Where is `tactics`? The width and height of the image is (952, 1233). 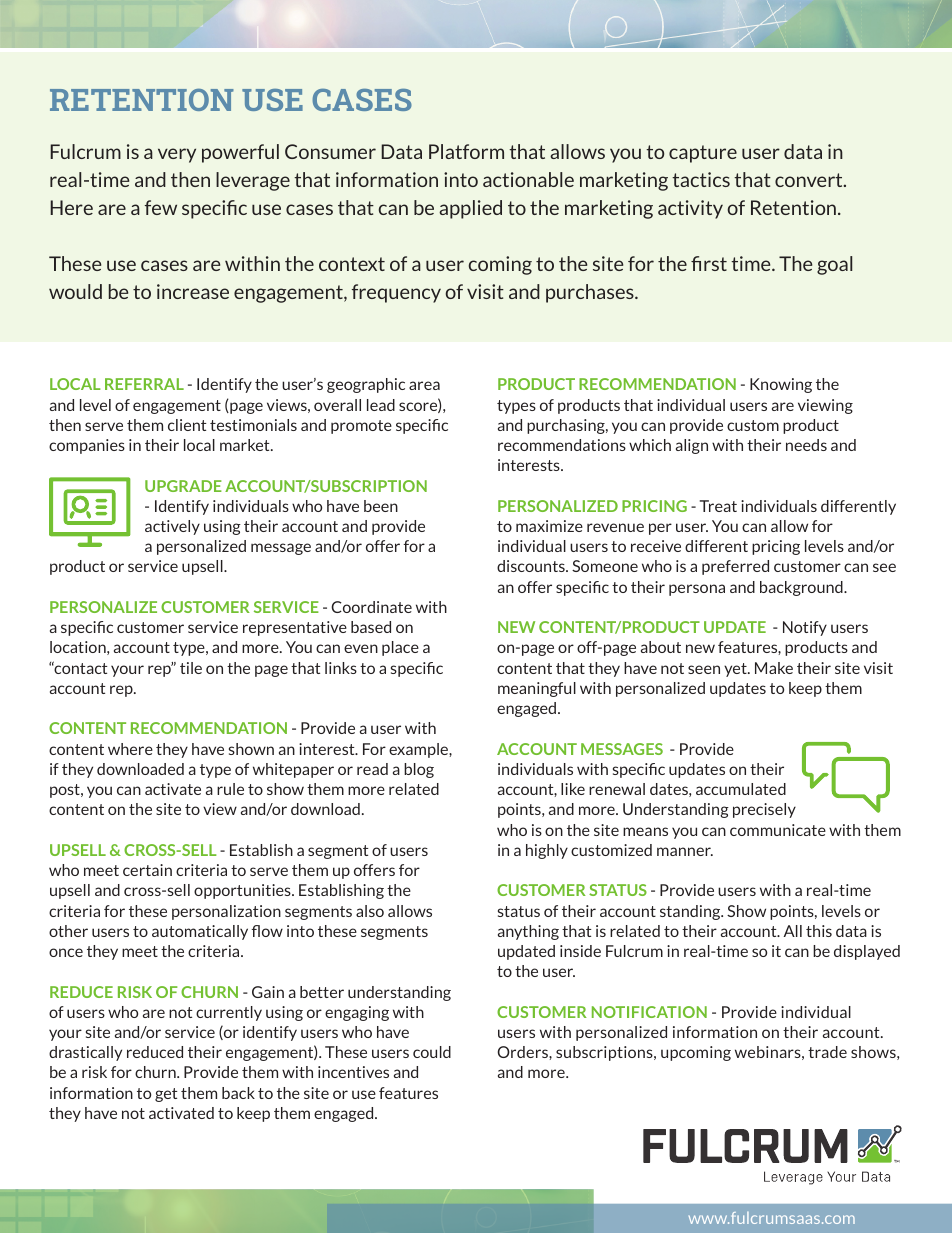 tactics is located at coordinates (701, 179).
